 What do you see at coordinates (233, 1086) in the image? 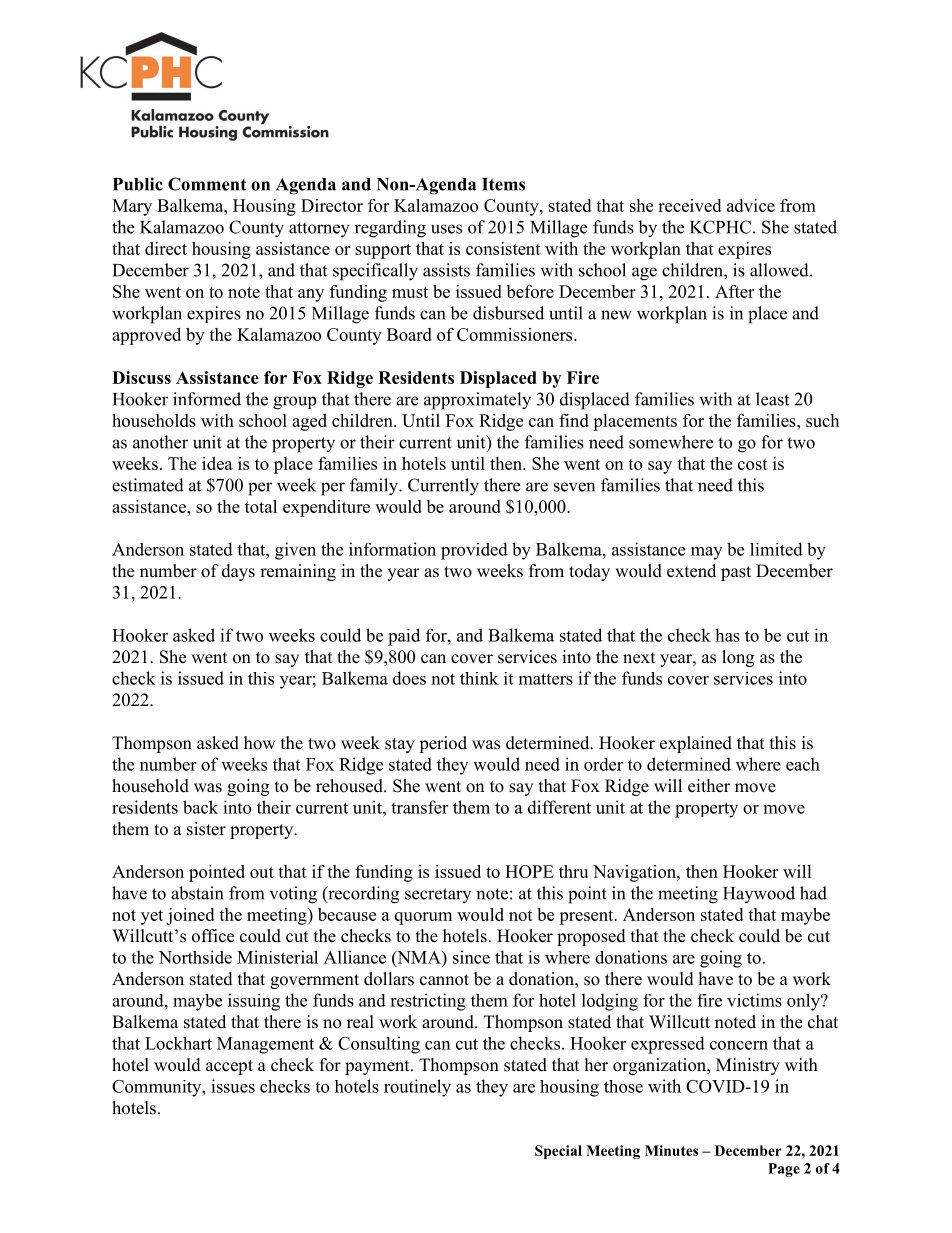
I see `issues` at bounding box center [233, 1086].
